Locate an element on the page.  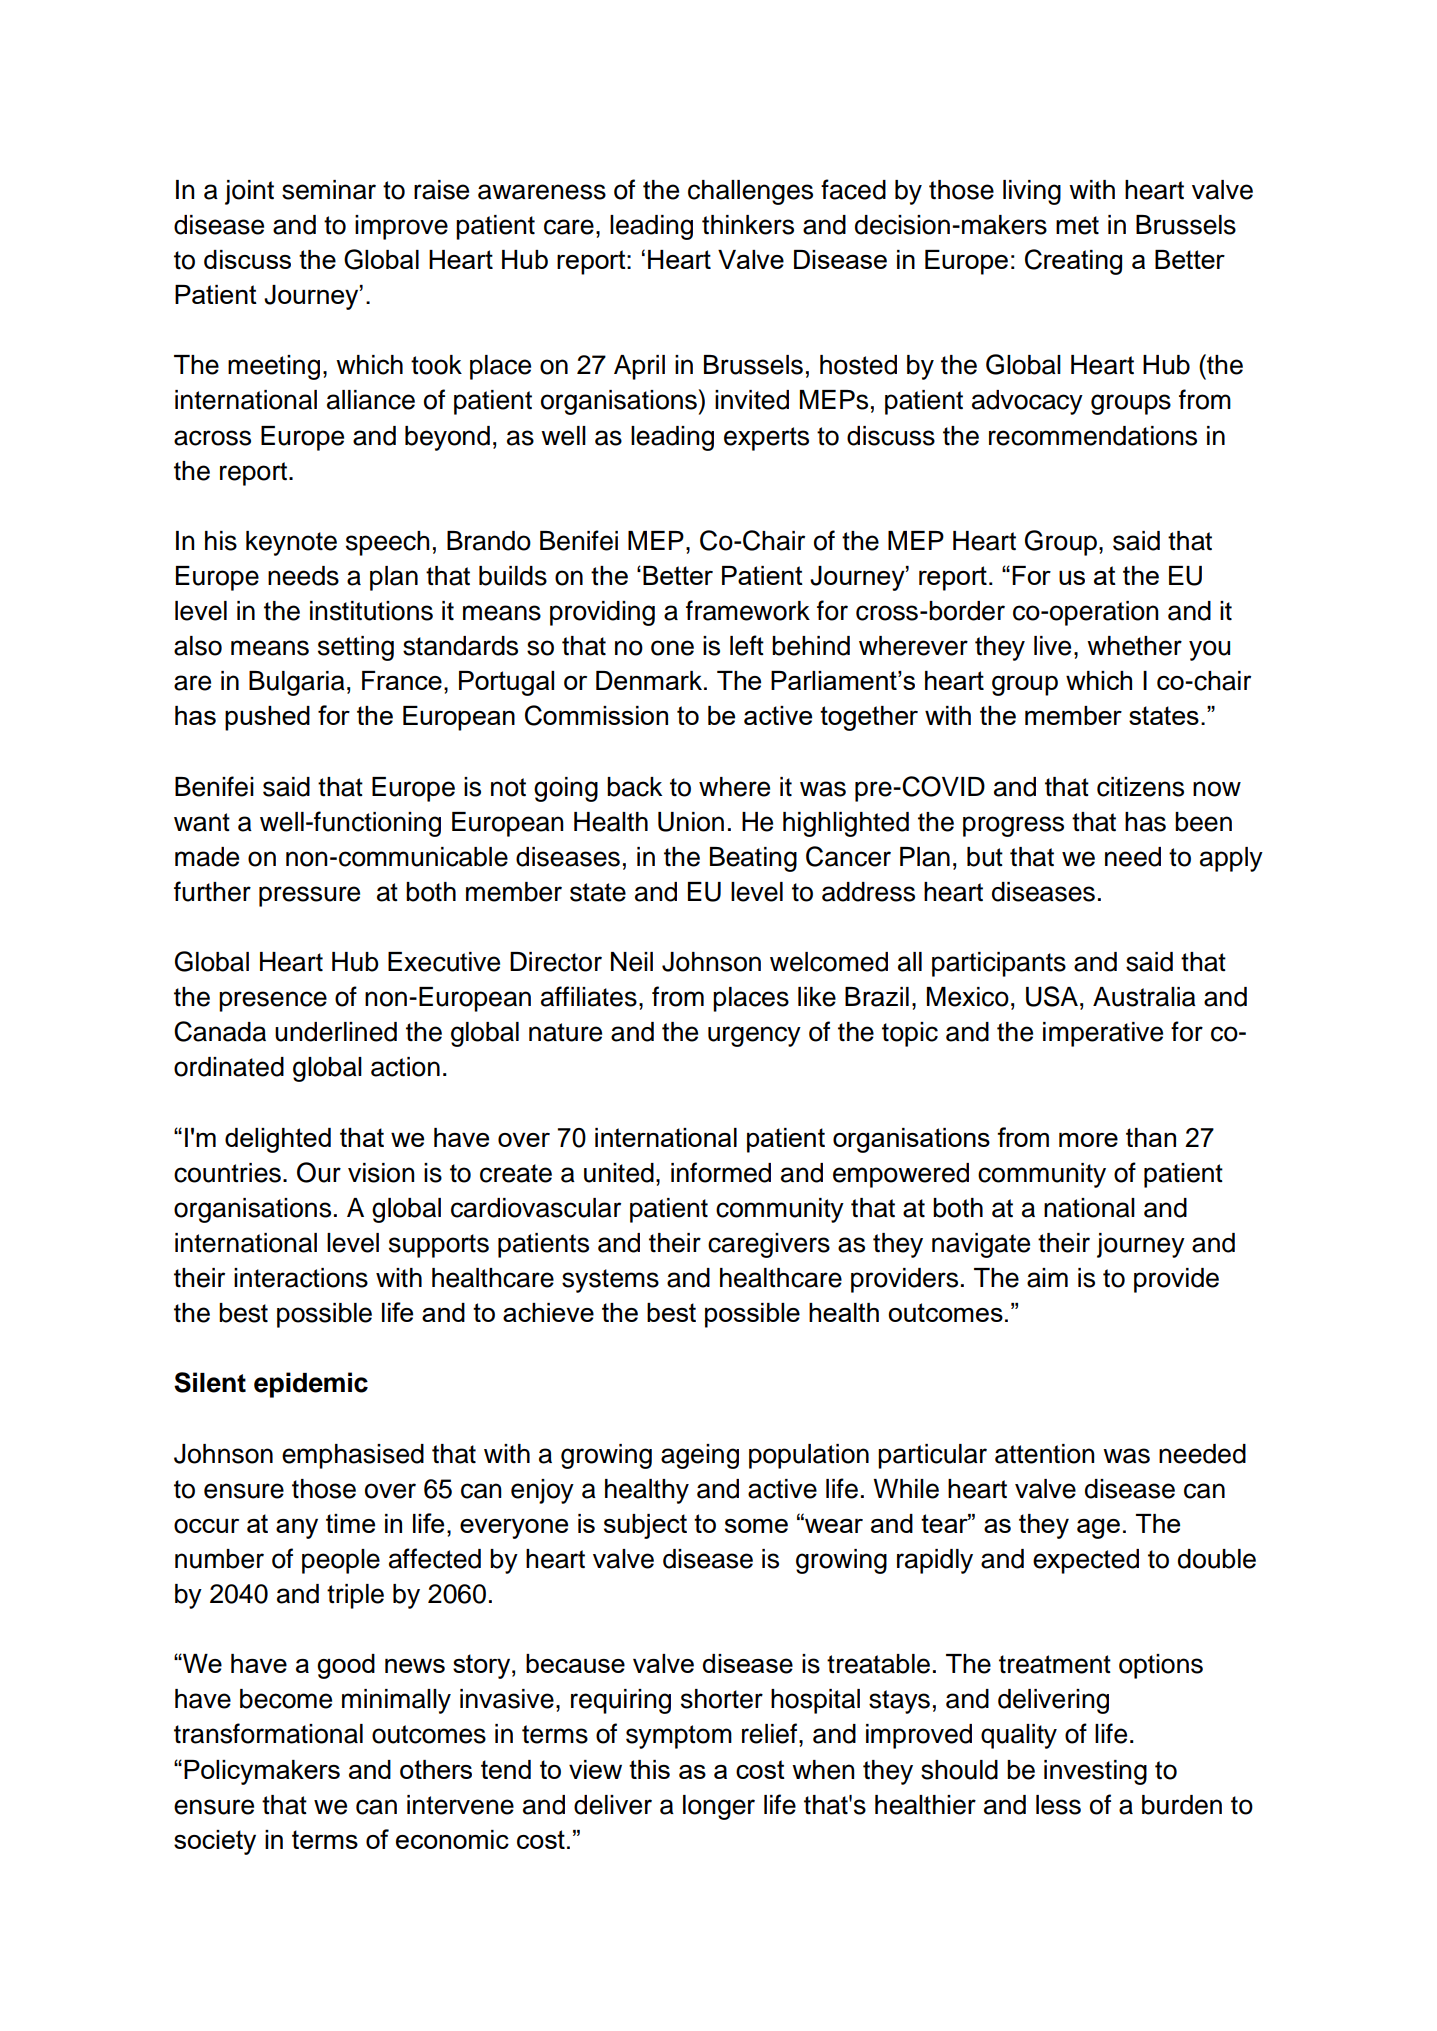
citizens is located at coordinates (1140, 787).
